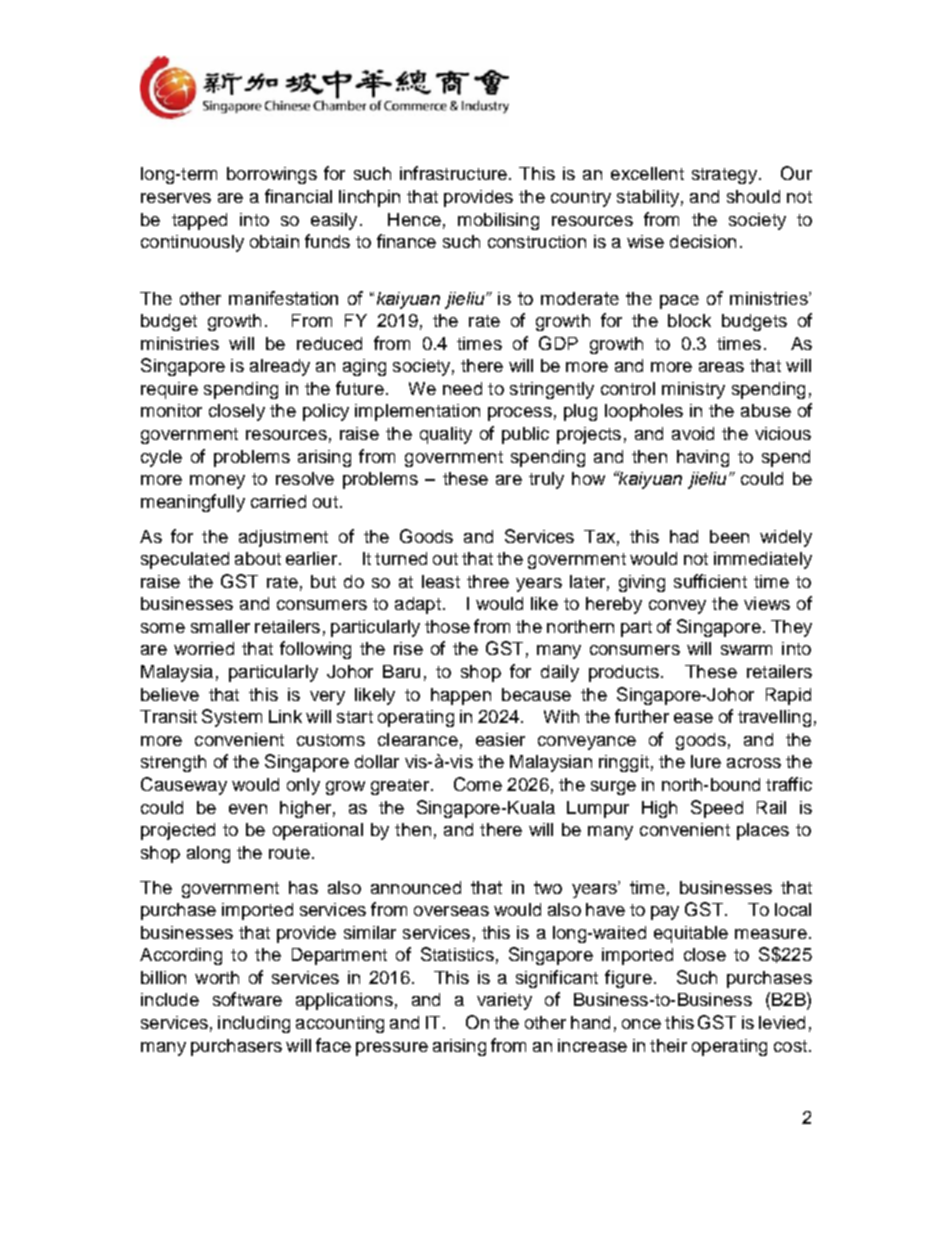 The height and width of the document is (1233, 952). What do you see at coordinates (703, 458) in the document?
I see `having` at bounding box center [703, 458].
